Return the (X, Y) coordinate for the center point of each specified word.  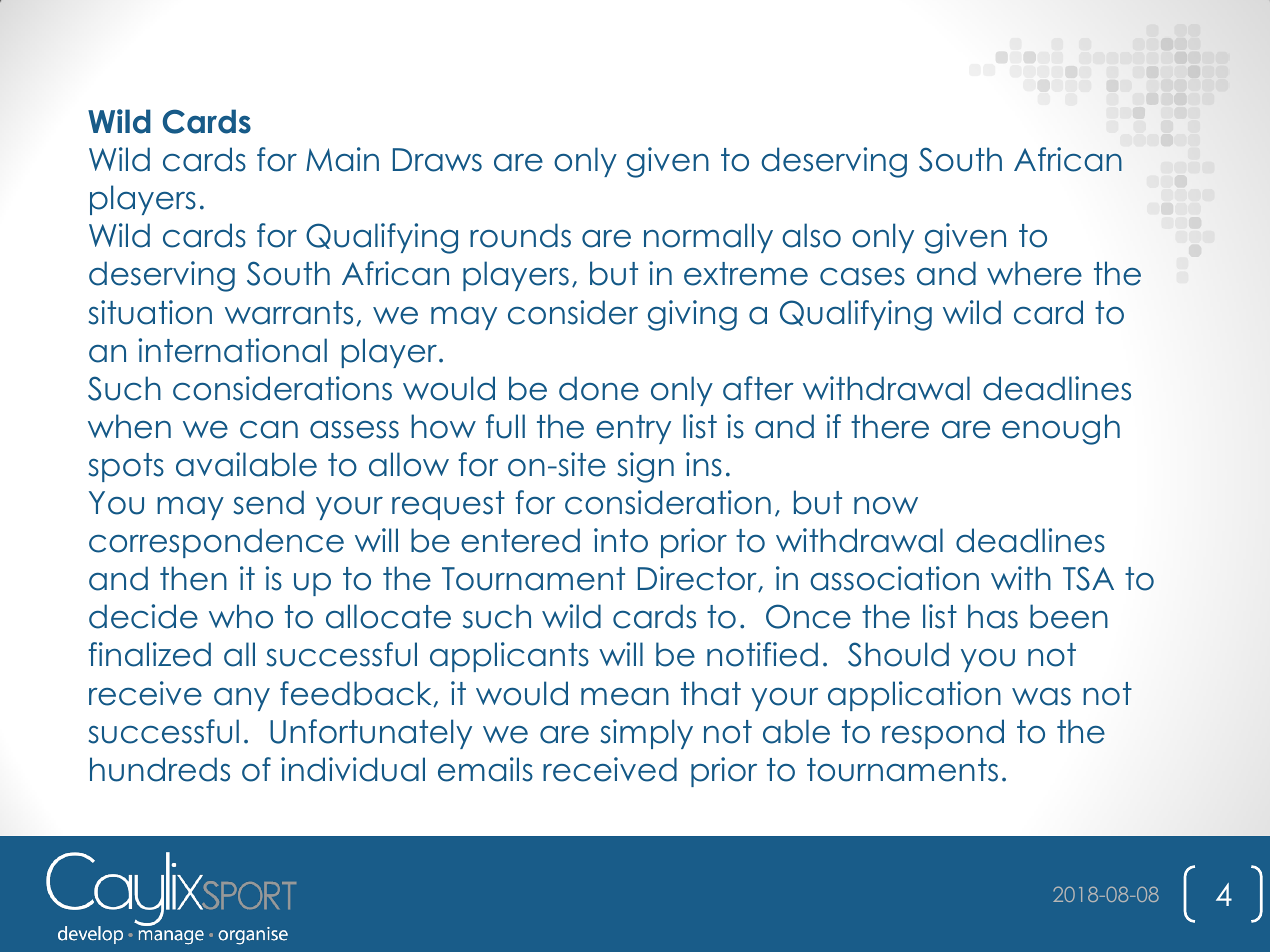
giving (692, 315)
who (241, 616)
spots (126, 467)
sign (646, 467)
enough (1061, 429)
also (811, 235)
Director (698, 579)
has (993, 616)
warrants (289, 313)
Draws (437, 160)
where (1034, 273)
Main (342, 159)
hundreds (160, 769)
